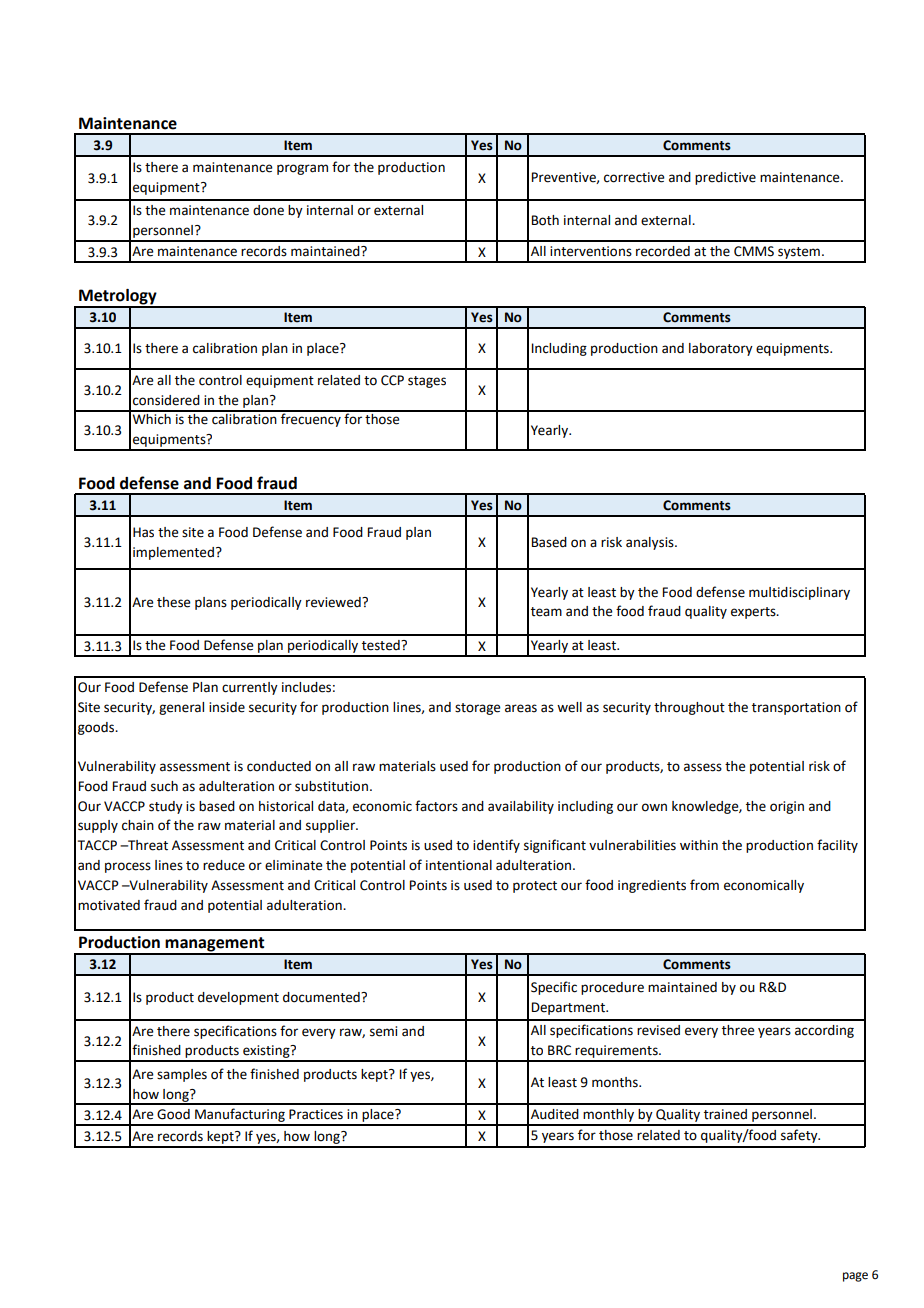 Image resolution: width=924 pixels, height=1308 pixels. Describe the element at coordinates (855, 1277) in the image. I see `page` at that location.
